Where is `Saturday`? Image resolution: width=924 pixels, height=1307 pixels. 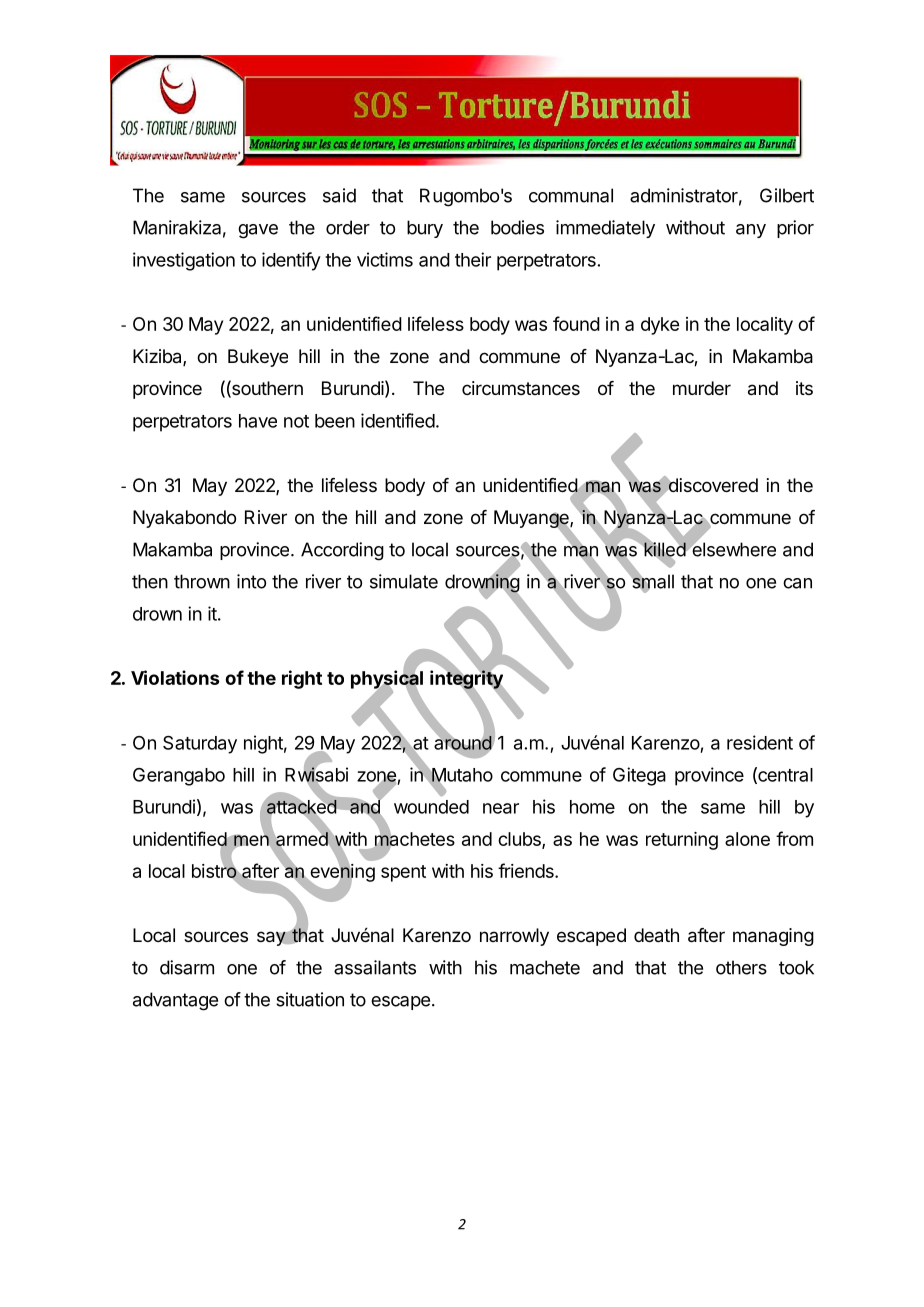 Saturday is located at coordinates (200, 744).
